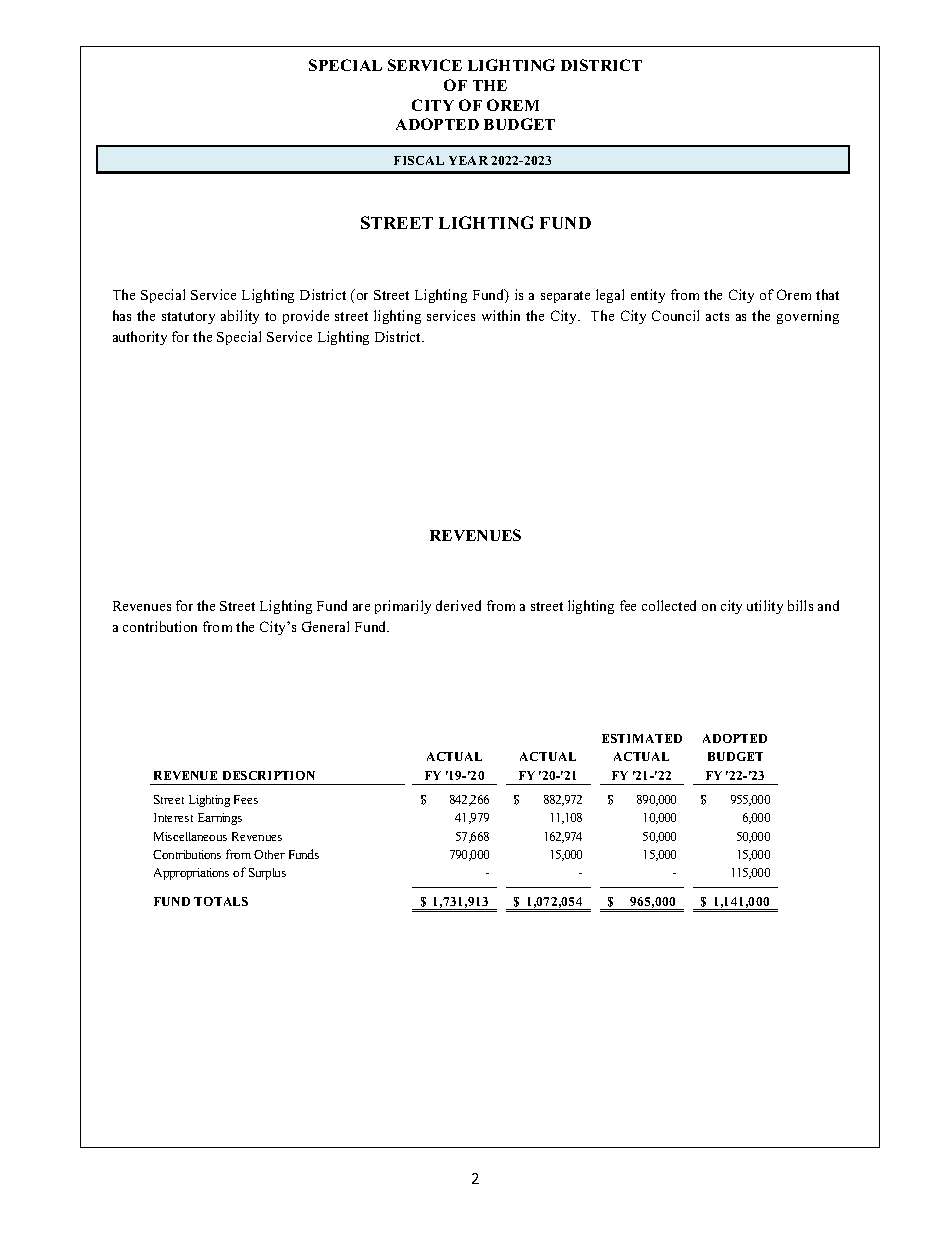  I want to click on Other, so click(269, 854).
